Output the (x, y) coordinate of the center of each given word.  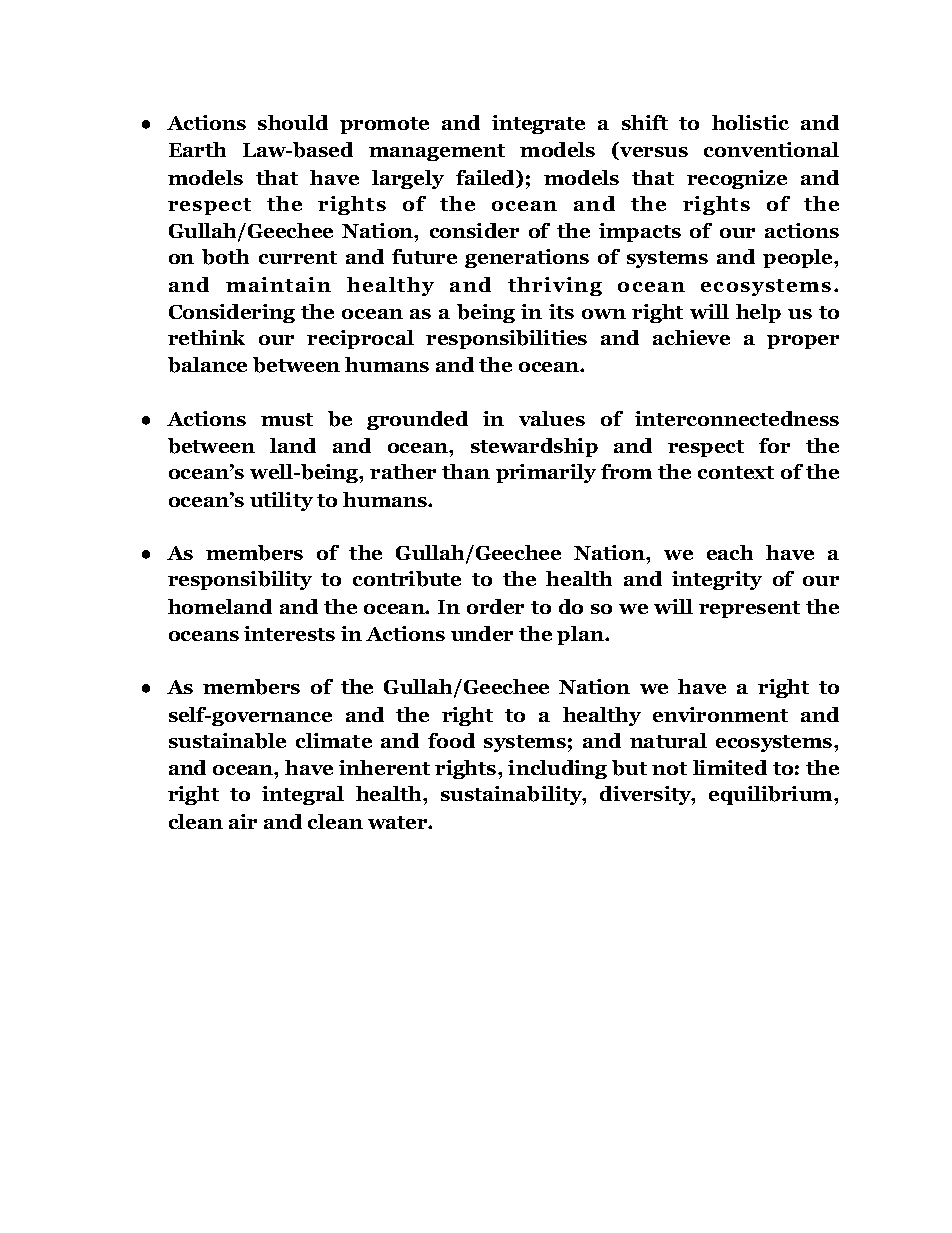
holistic (750, 122)
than (466, 471)
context (736, 472)
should (293, 122)
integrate (538, 124)
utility (281, 501)
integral (303, 795)
